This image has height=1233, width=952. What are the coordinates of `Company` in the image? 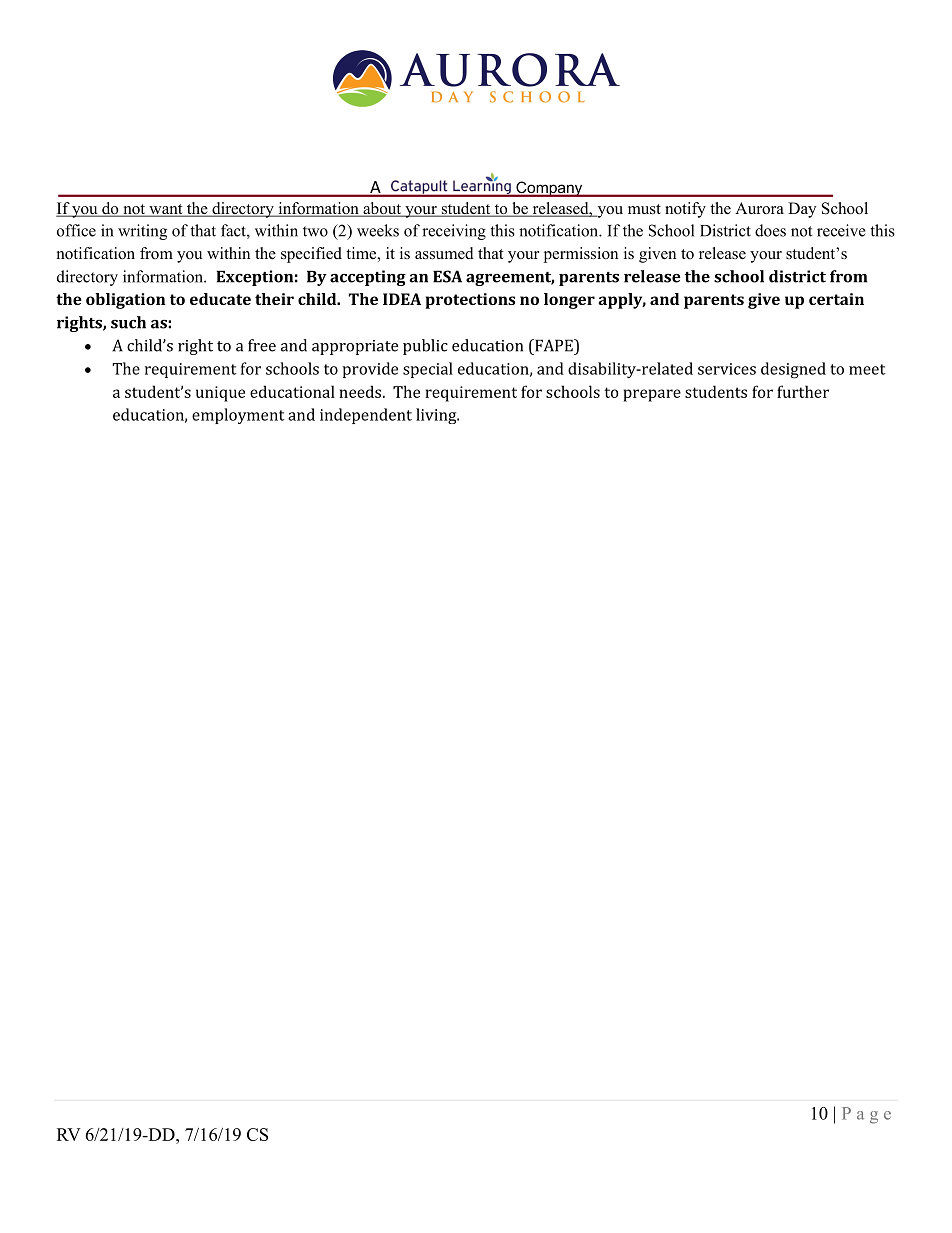 It's located at (549, 189).
